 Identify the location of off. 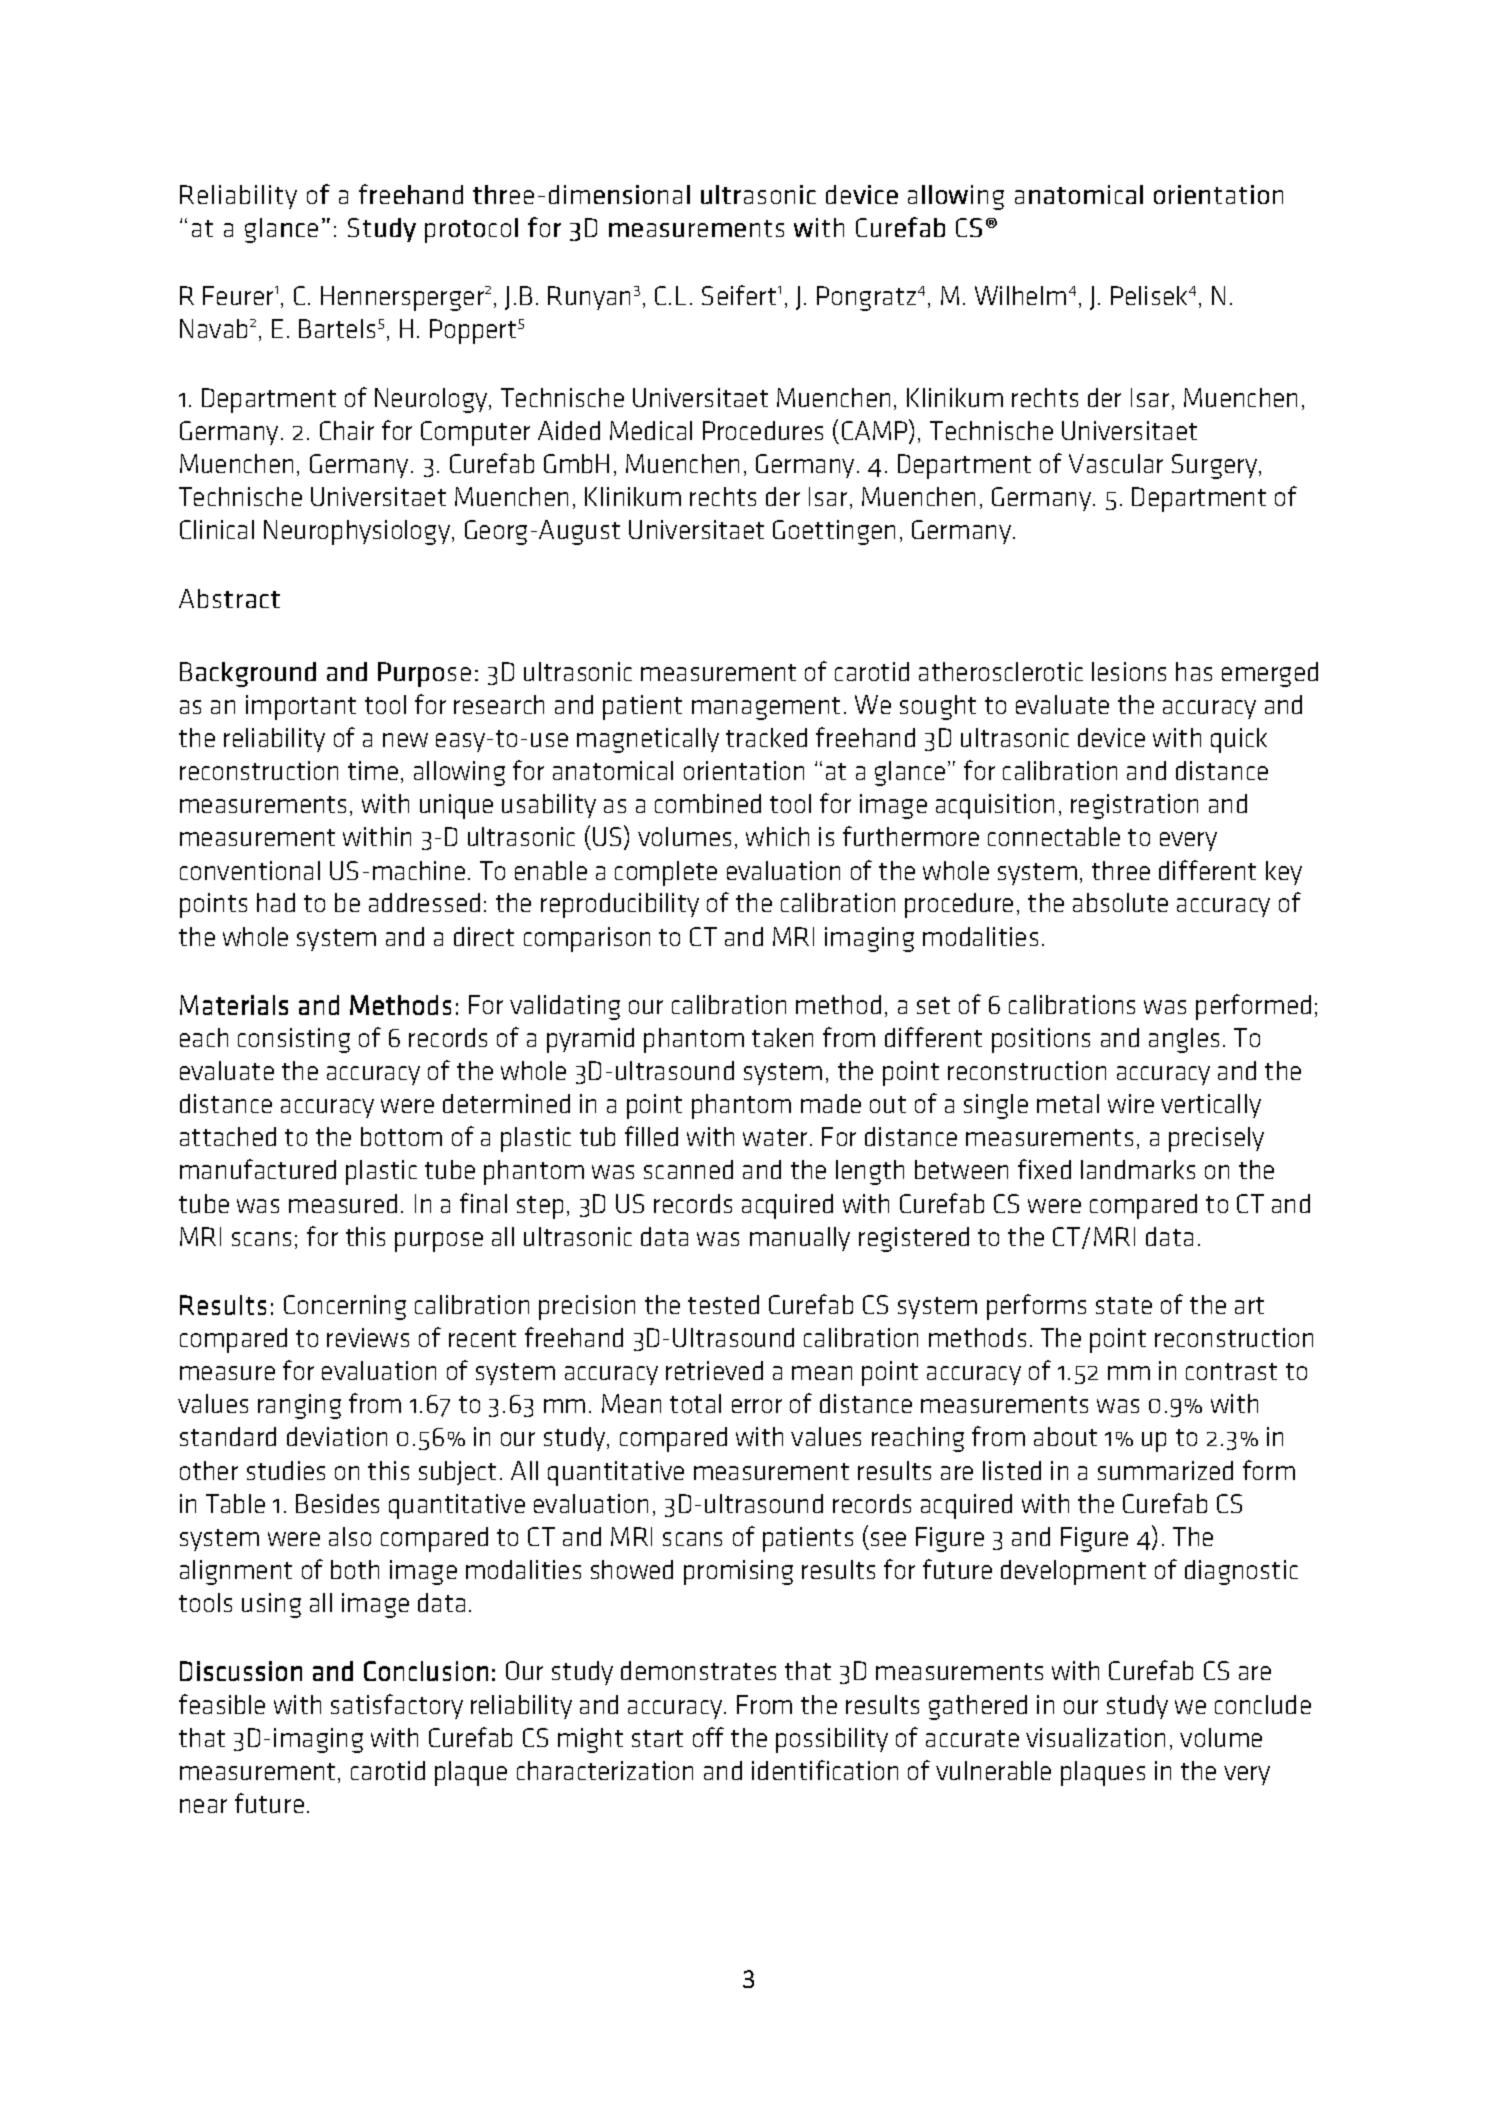
(708, 1737).
